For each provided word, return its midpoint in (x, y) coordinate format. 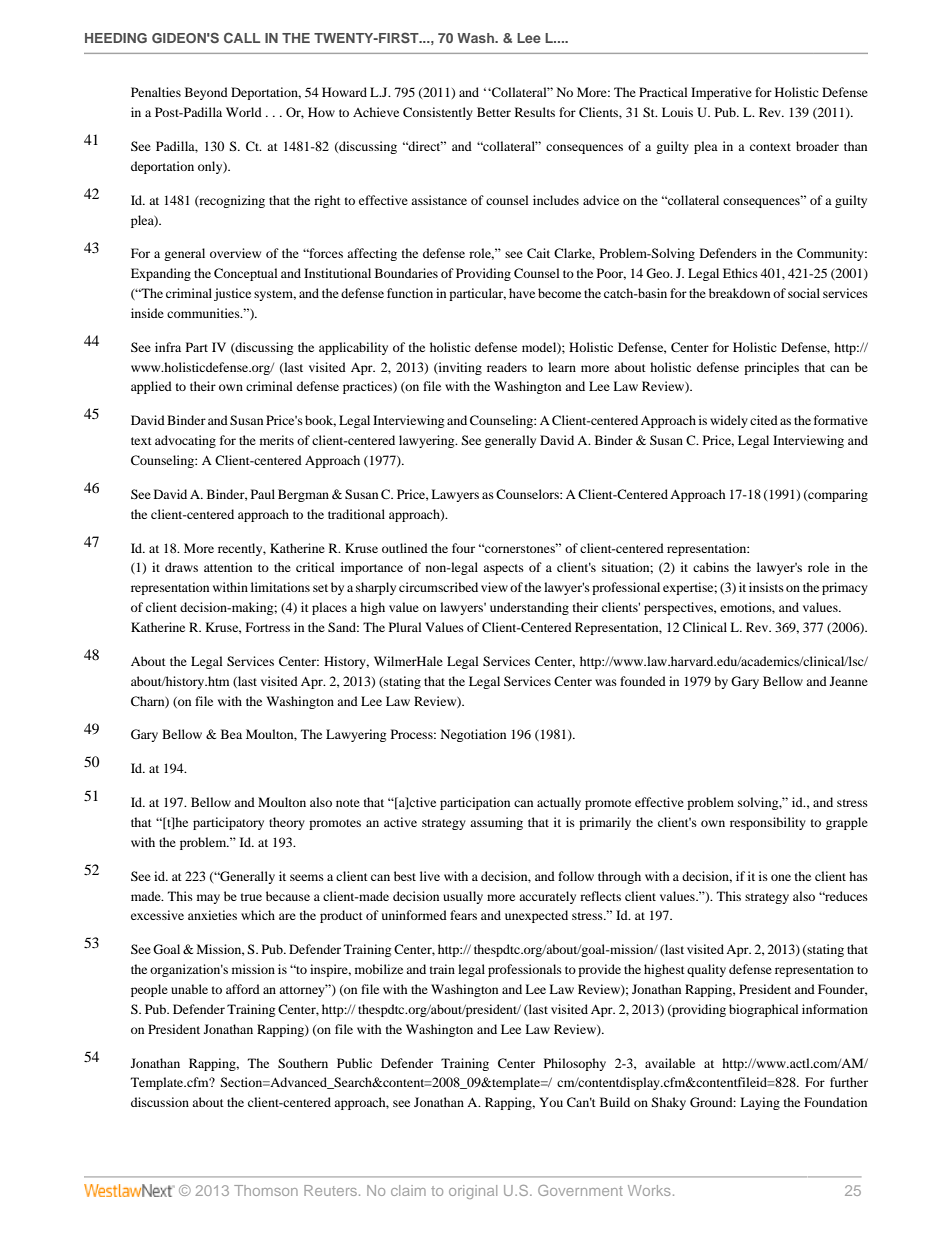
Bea (231, 734)
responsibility (768, 823)
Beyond (206, 93)
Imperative (721, 93)
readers (507, 367)
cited (764, 420)
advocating (185, 441)
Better (494, 112)
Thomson (266, 1190)
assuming (496, 823)
